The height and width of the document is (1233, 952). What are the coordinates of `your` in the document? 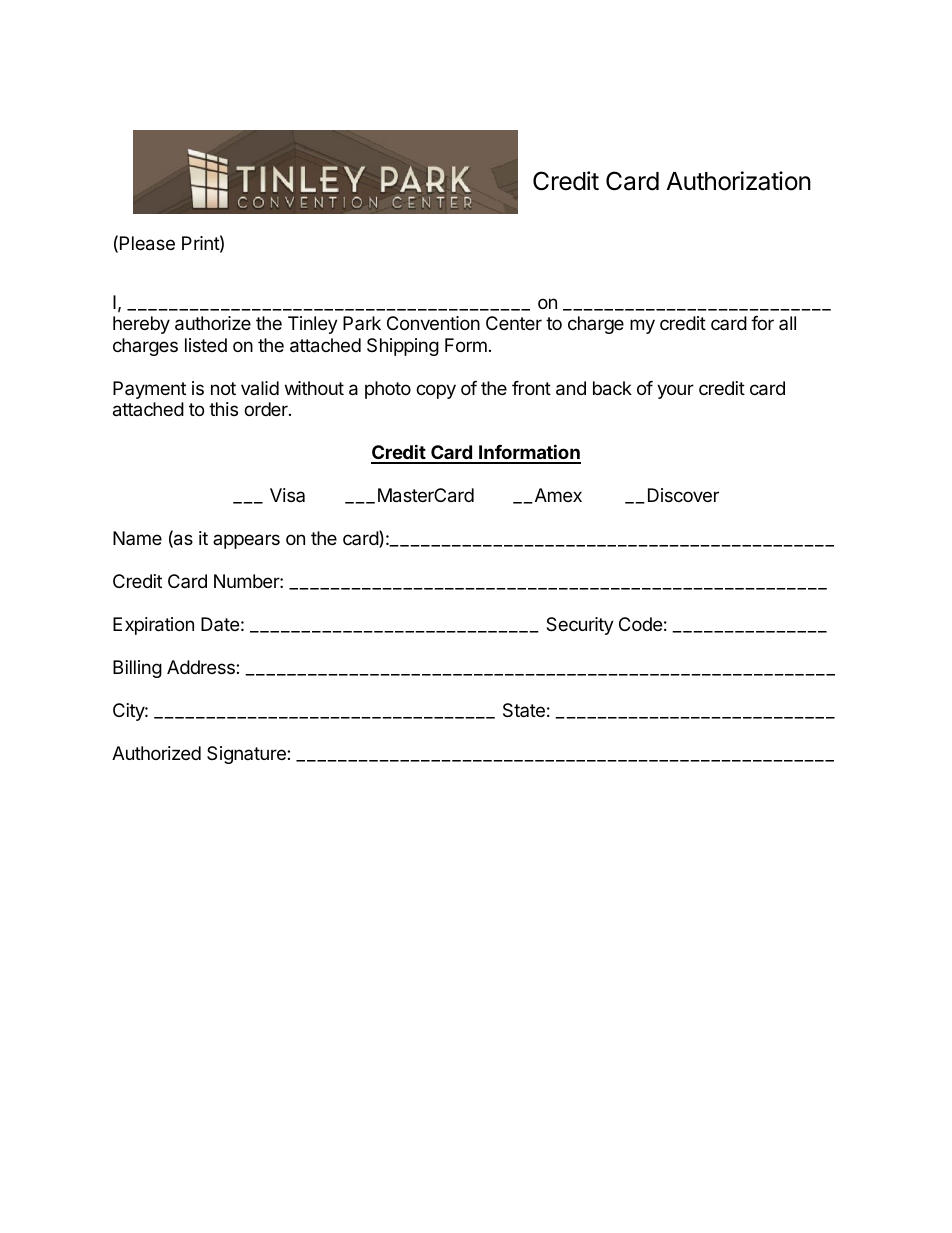 It's located at (675, 391).
